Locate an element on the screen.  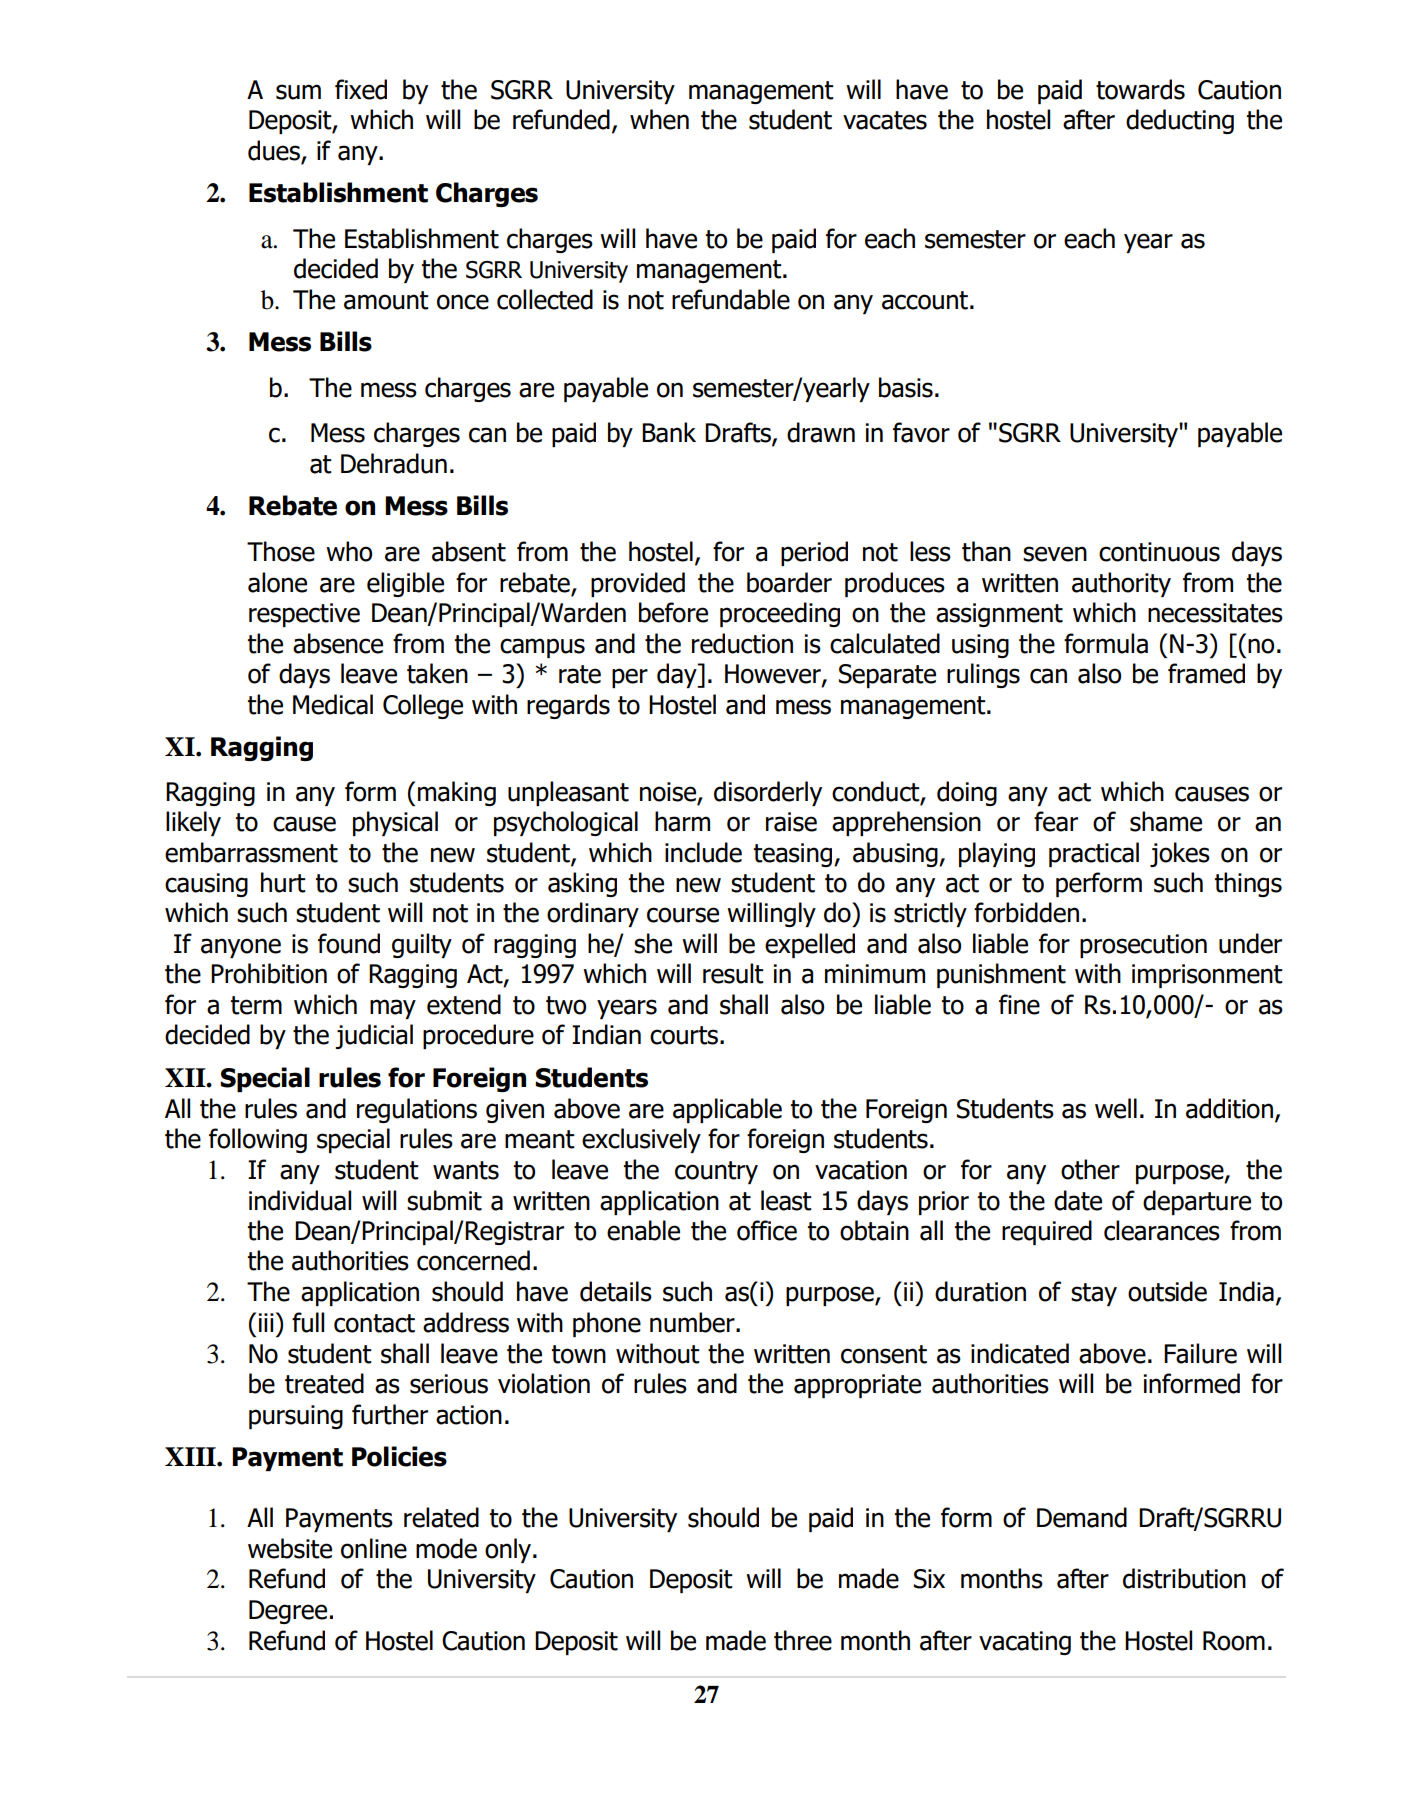
continuous is located at coordinates (1159, 552).
